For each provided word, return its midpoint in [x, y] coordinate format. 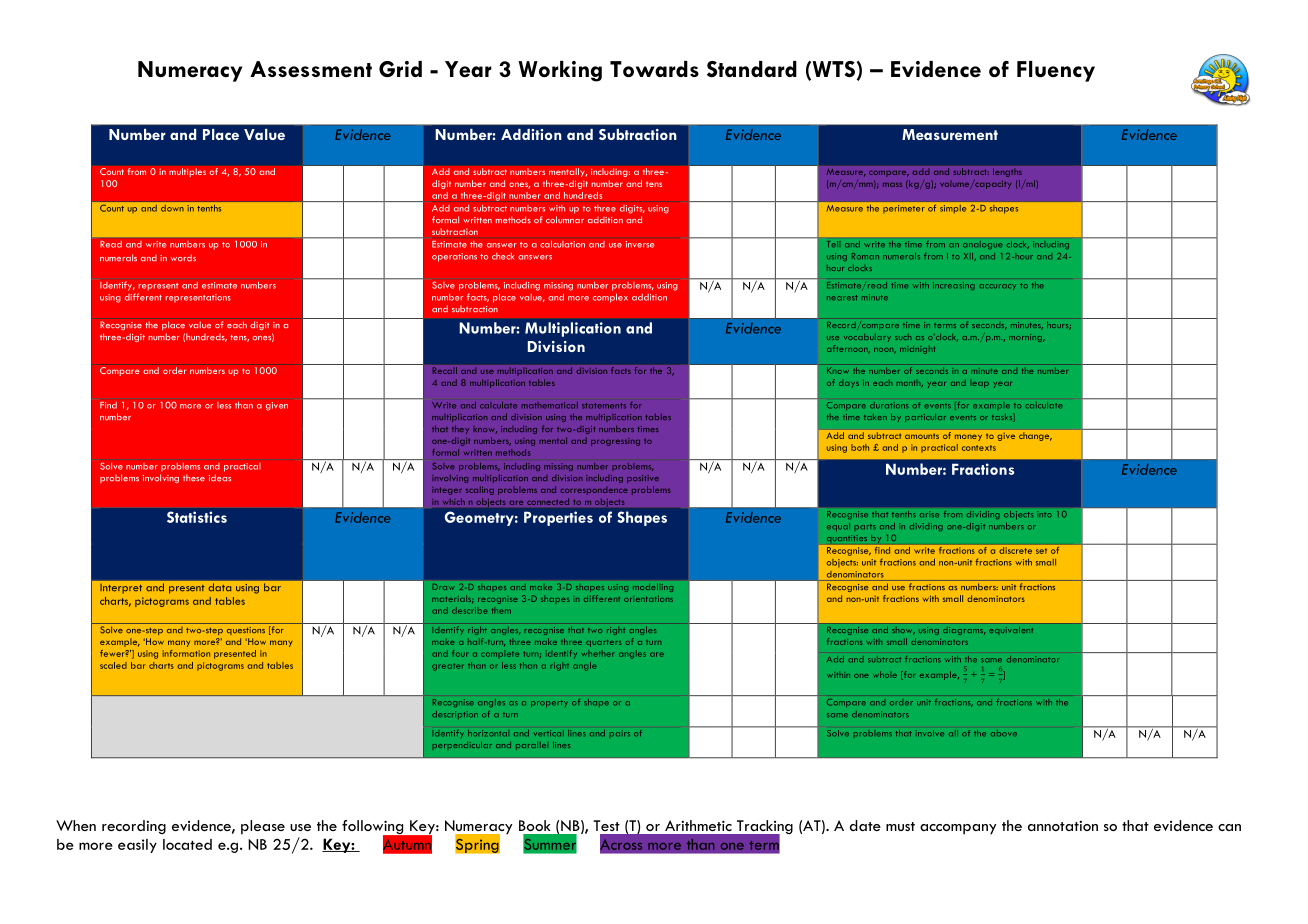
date [865, 825]
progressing [615, 442]
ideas [220, 478]
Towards [654, 69]
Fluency [1056, 71]
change [1035, 437]
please [263, 827]
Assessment [311, 69]
